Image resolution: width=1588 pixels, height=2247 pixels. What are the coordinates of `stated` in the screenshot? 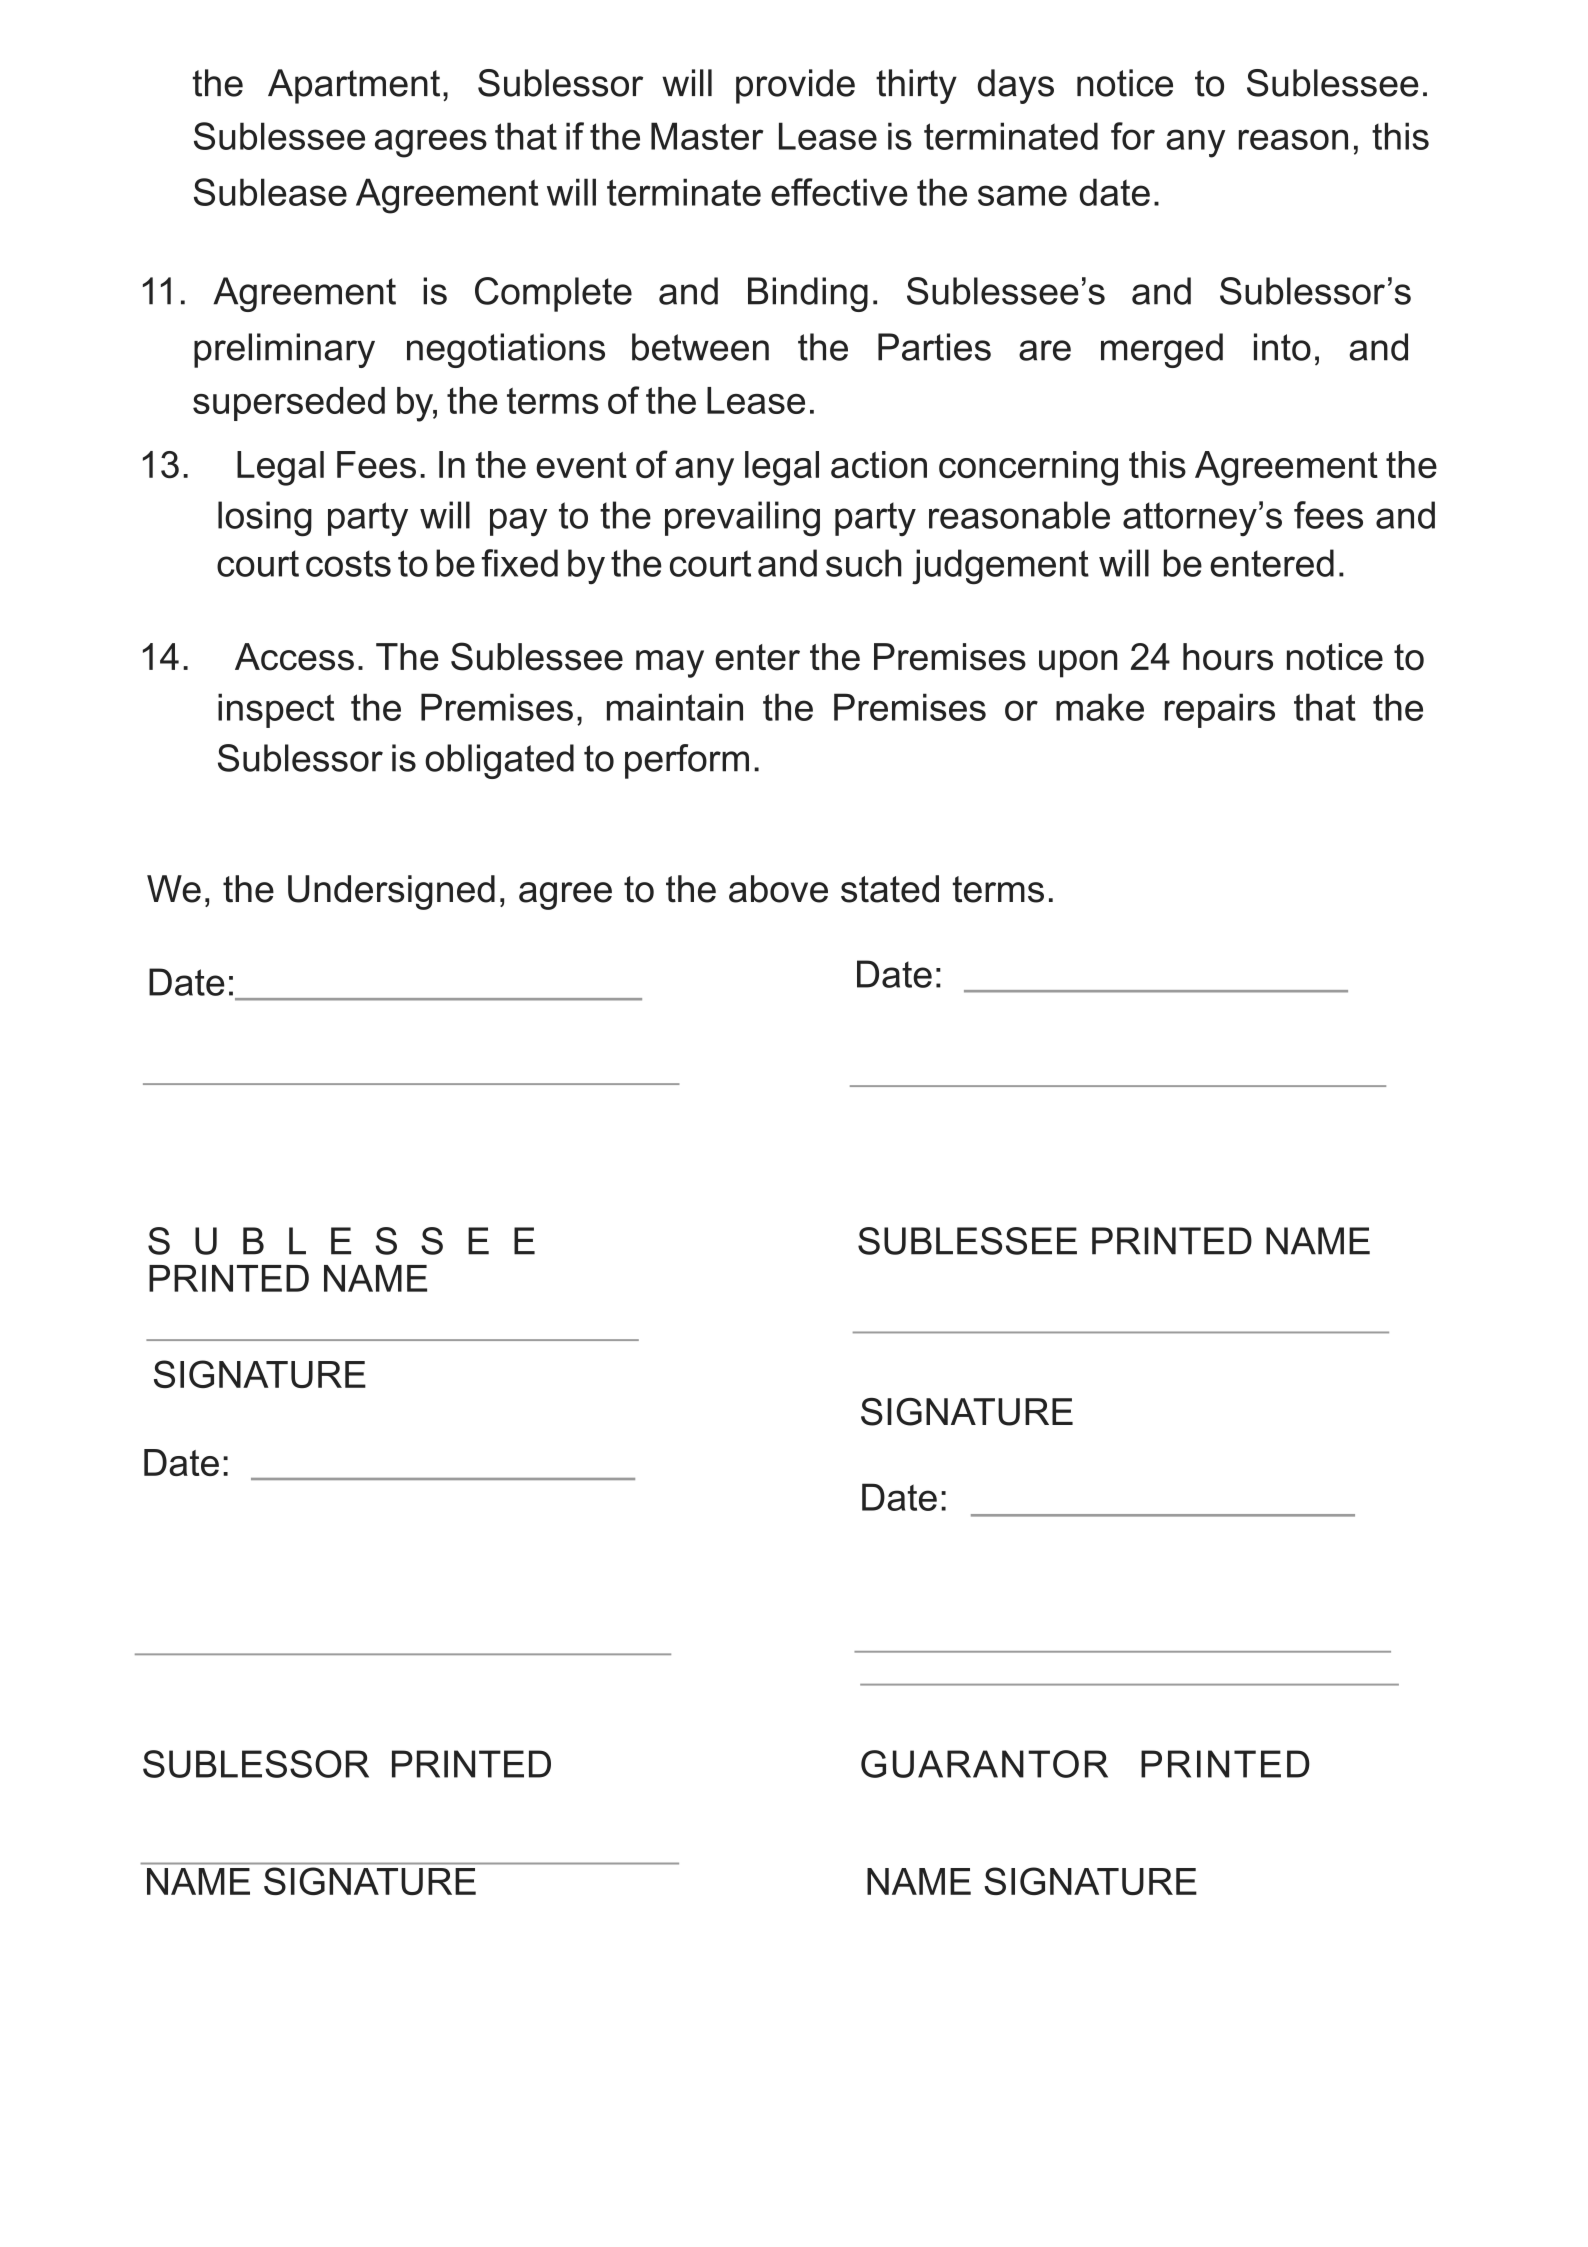 It's located at (890, 889).
